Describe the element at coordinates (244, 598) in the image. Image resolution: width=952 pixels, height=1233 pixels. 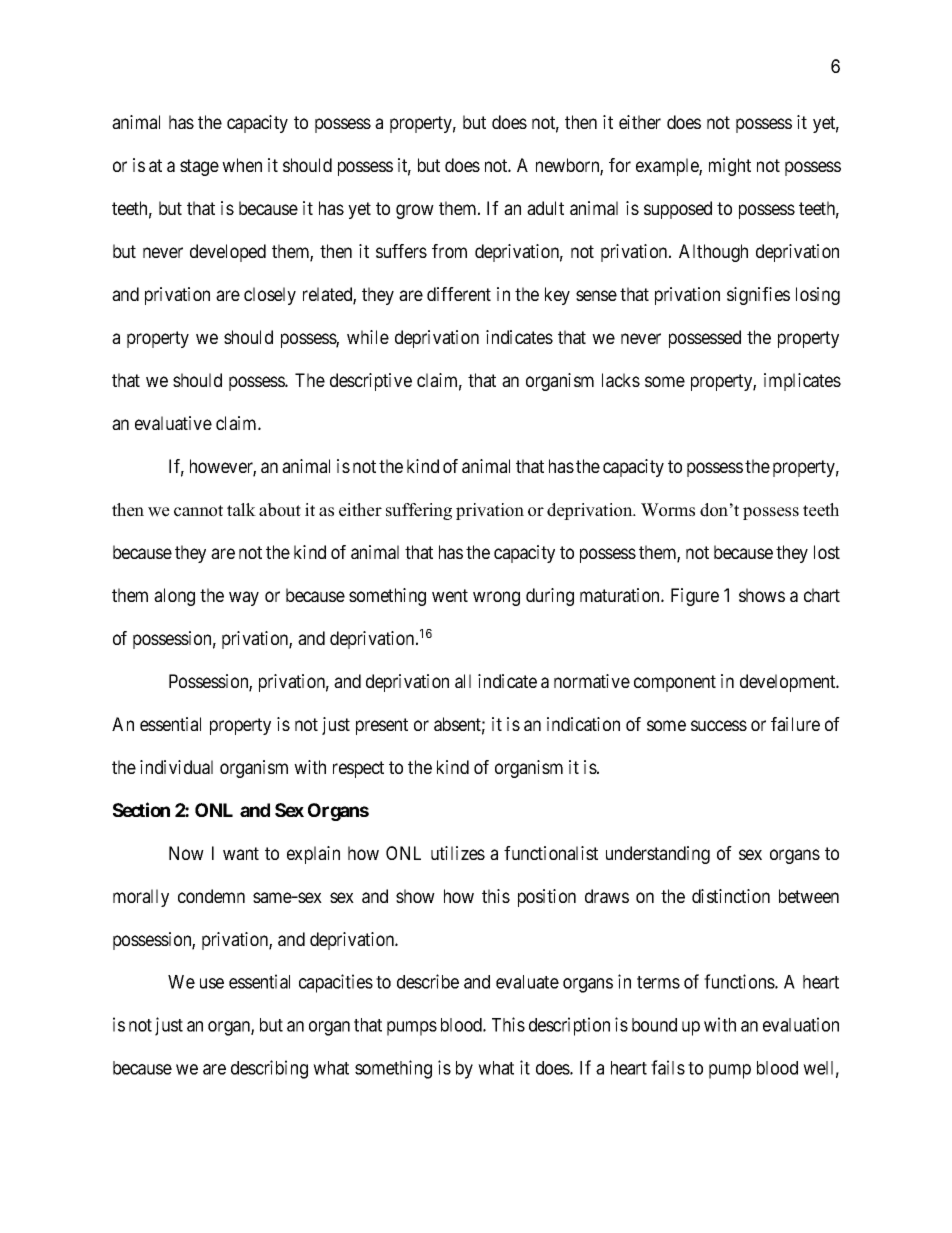
I see `way` at that location.
